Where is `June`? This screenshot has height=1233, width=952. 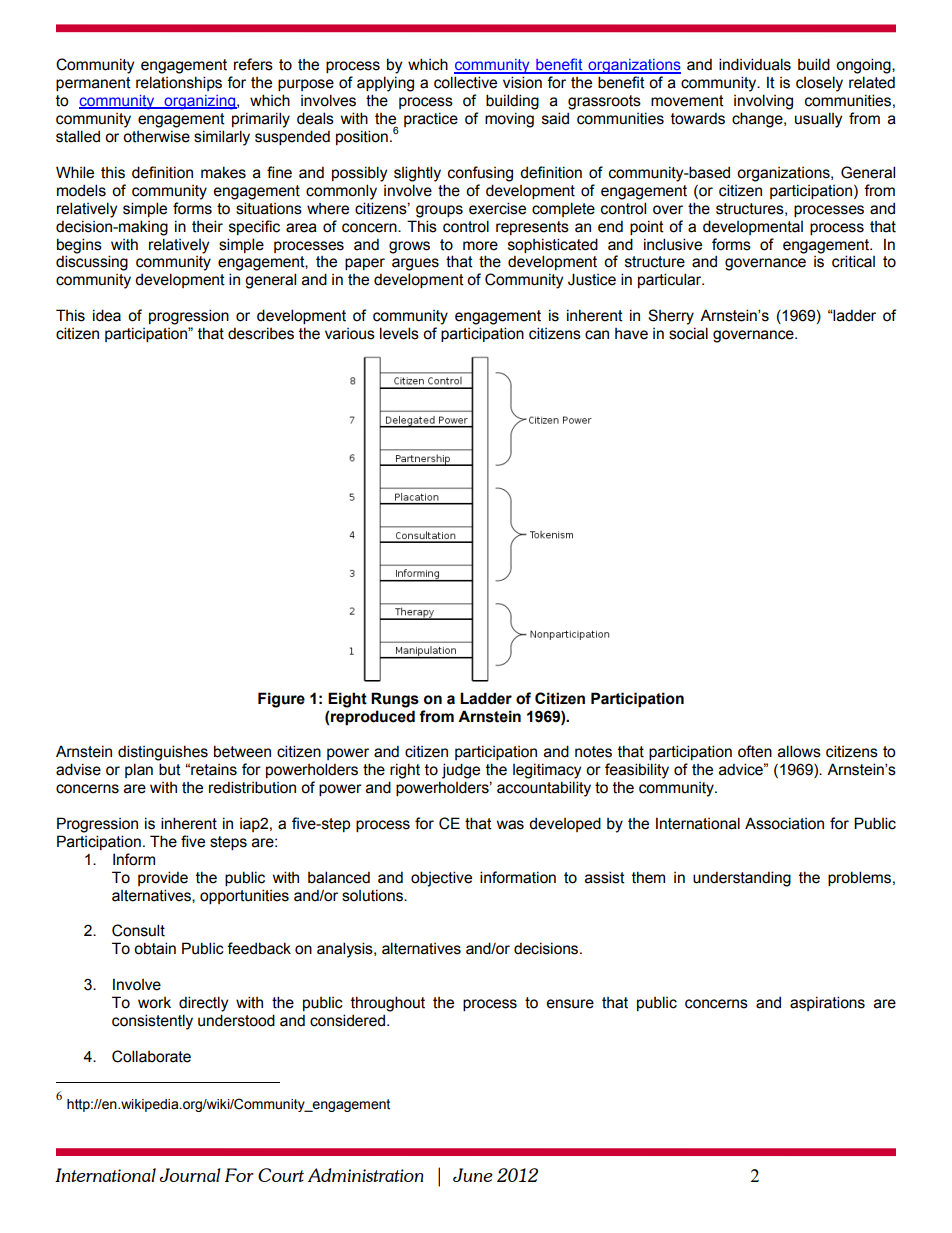 June is located at coordinates (473, 1175).
